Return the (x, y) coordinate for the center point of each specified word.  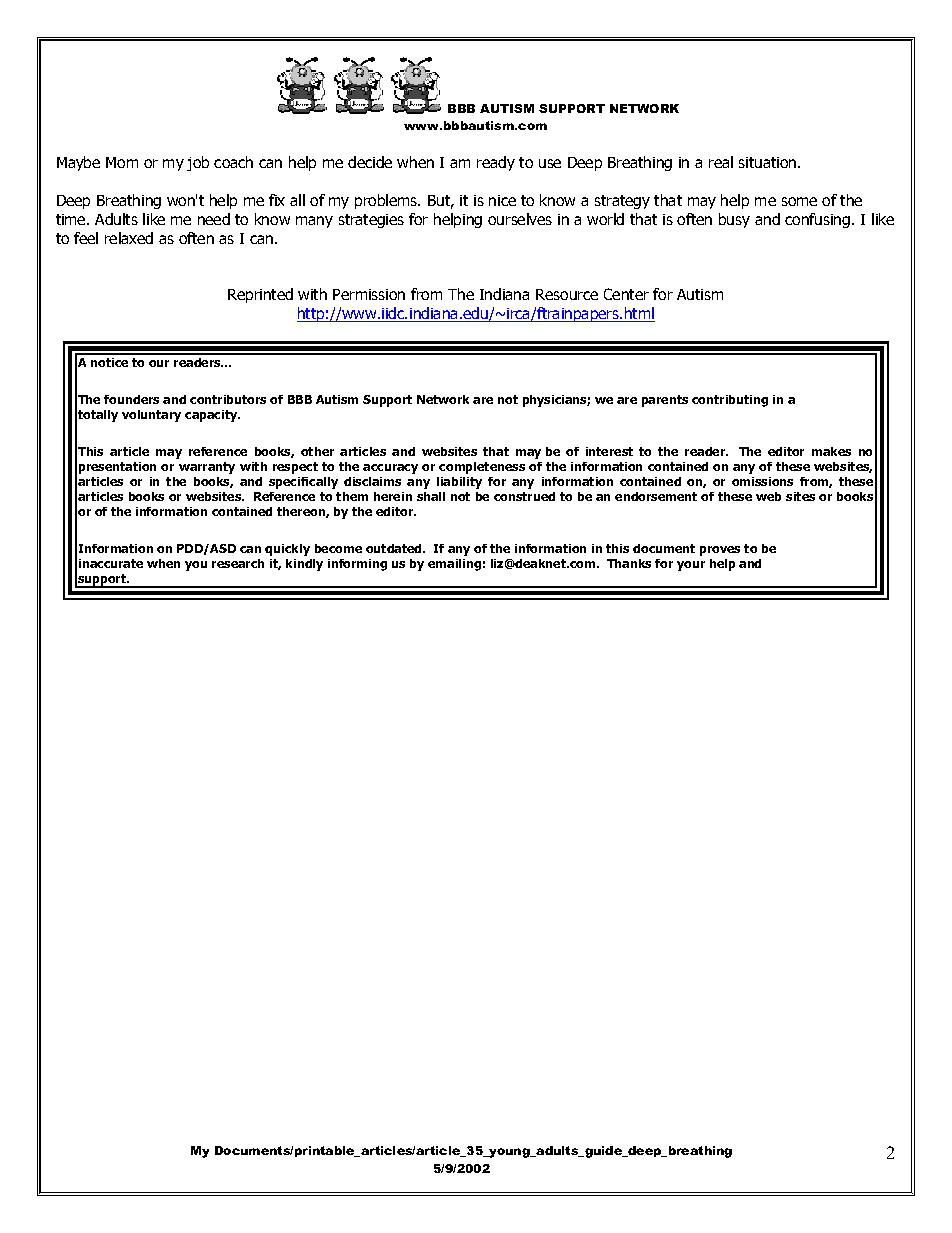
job (198, 163)
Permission (369, 294)
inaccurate (111, 563)
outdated (395, 548)
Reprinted (260, 295)
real (721, 162)
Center (626, 294)
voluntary (151, 416)
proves (720, 551)
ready (496, 163)
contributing (730, 401)
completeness (482, 468)
